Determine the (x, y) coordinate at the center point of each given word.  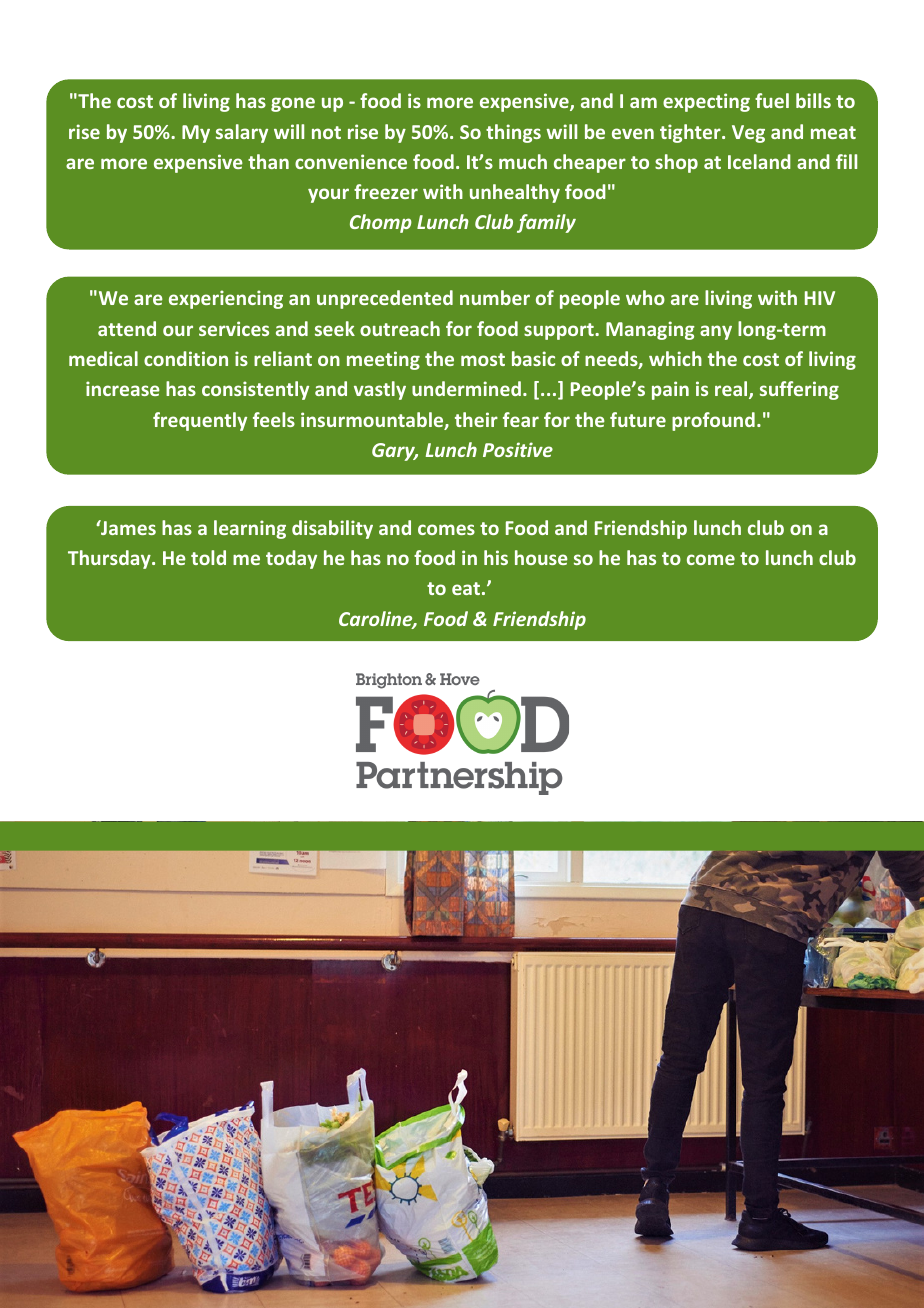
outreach (400, 328)
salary (242, 133)
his (496, 557)
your (328, 195)
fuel (772, 100)
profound (713, 421)
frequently (200, 421)
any (716, 332)
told (208, 557)
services (234, 328)
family (546, 223)
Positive (518, 449)
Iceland (759, 161)
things (513, 133)
